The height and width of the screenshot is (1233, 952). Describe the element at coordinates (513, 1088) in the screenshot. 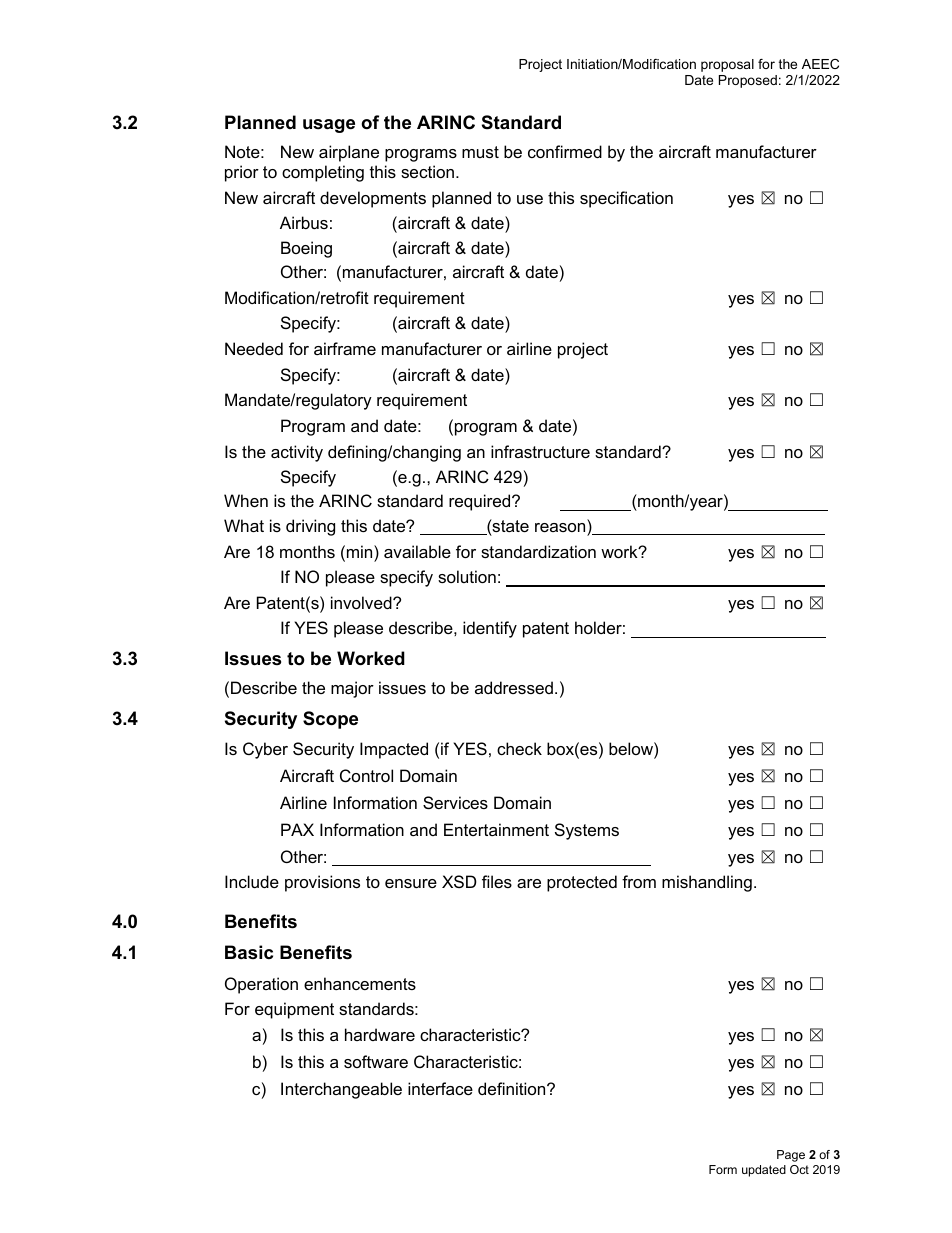

I see `definition` at that location.
